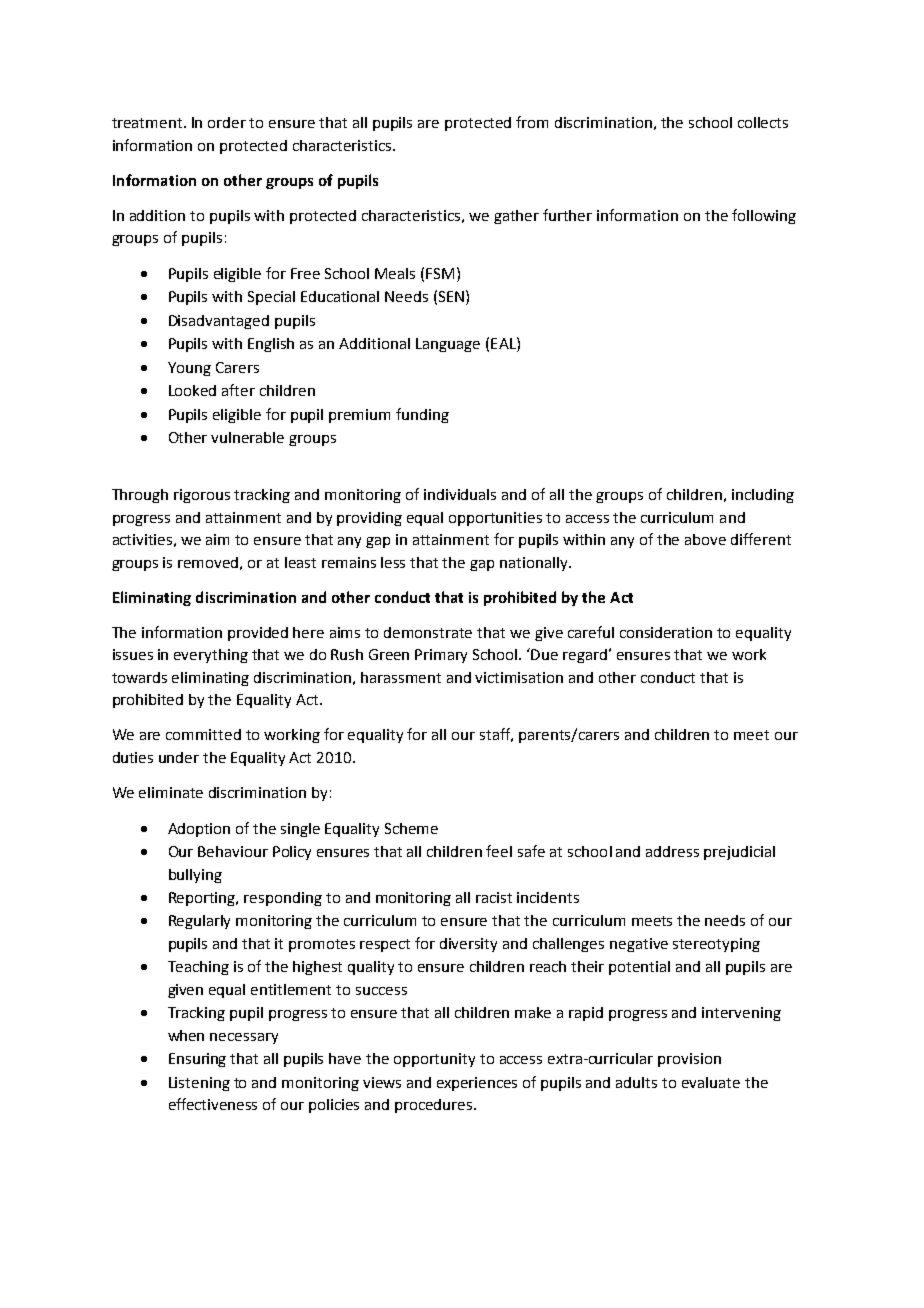 The image size is (924, 1308). Describe the element at coordinates (763, 122) in the image. I see `collects` at that location.
